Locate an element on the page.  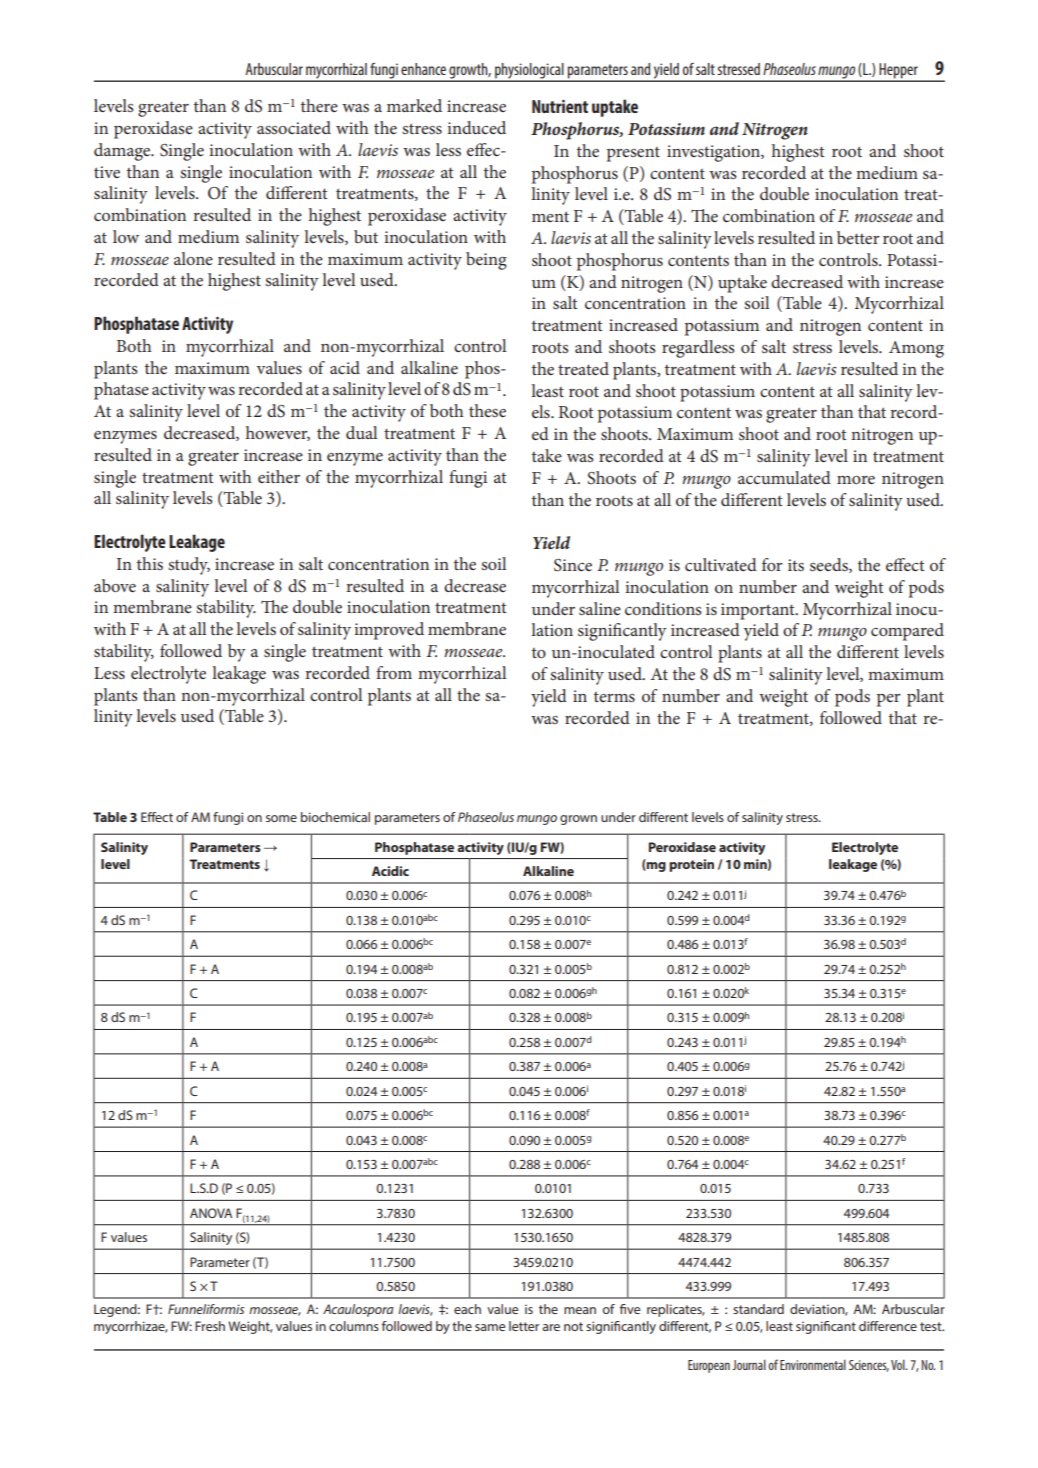
compared is located at coordinates (907, 632).
